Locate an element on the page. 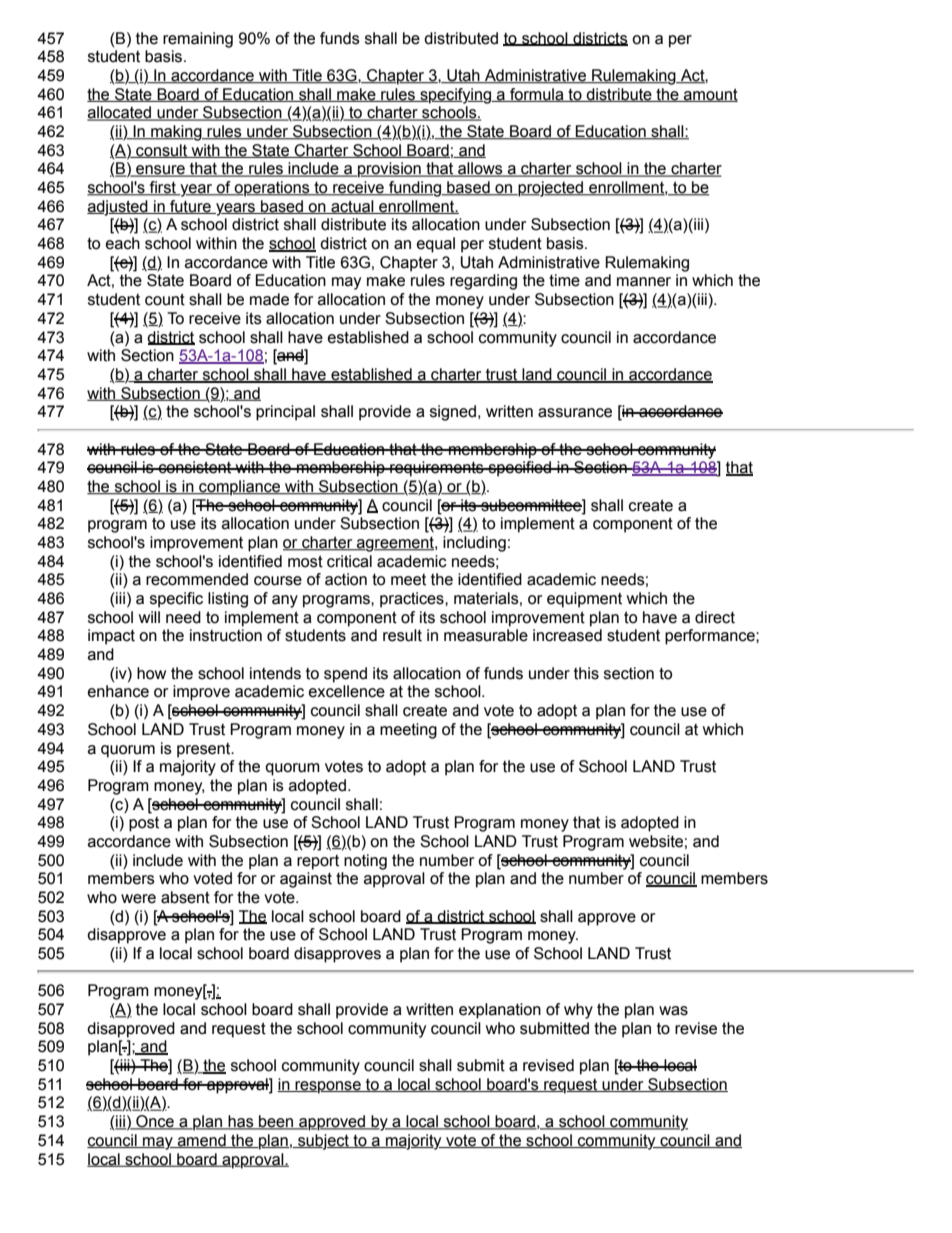 Image resolution: width=952 pixels, height=1233 pixels. remaining is located at coordinates (198, 40).
